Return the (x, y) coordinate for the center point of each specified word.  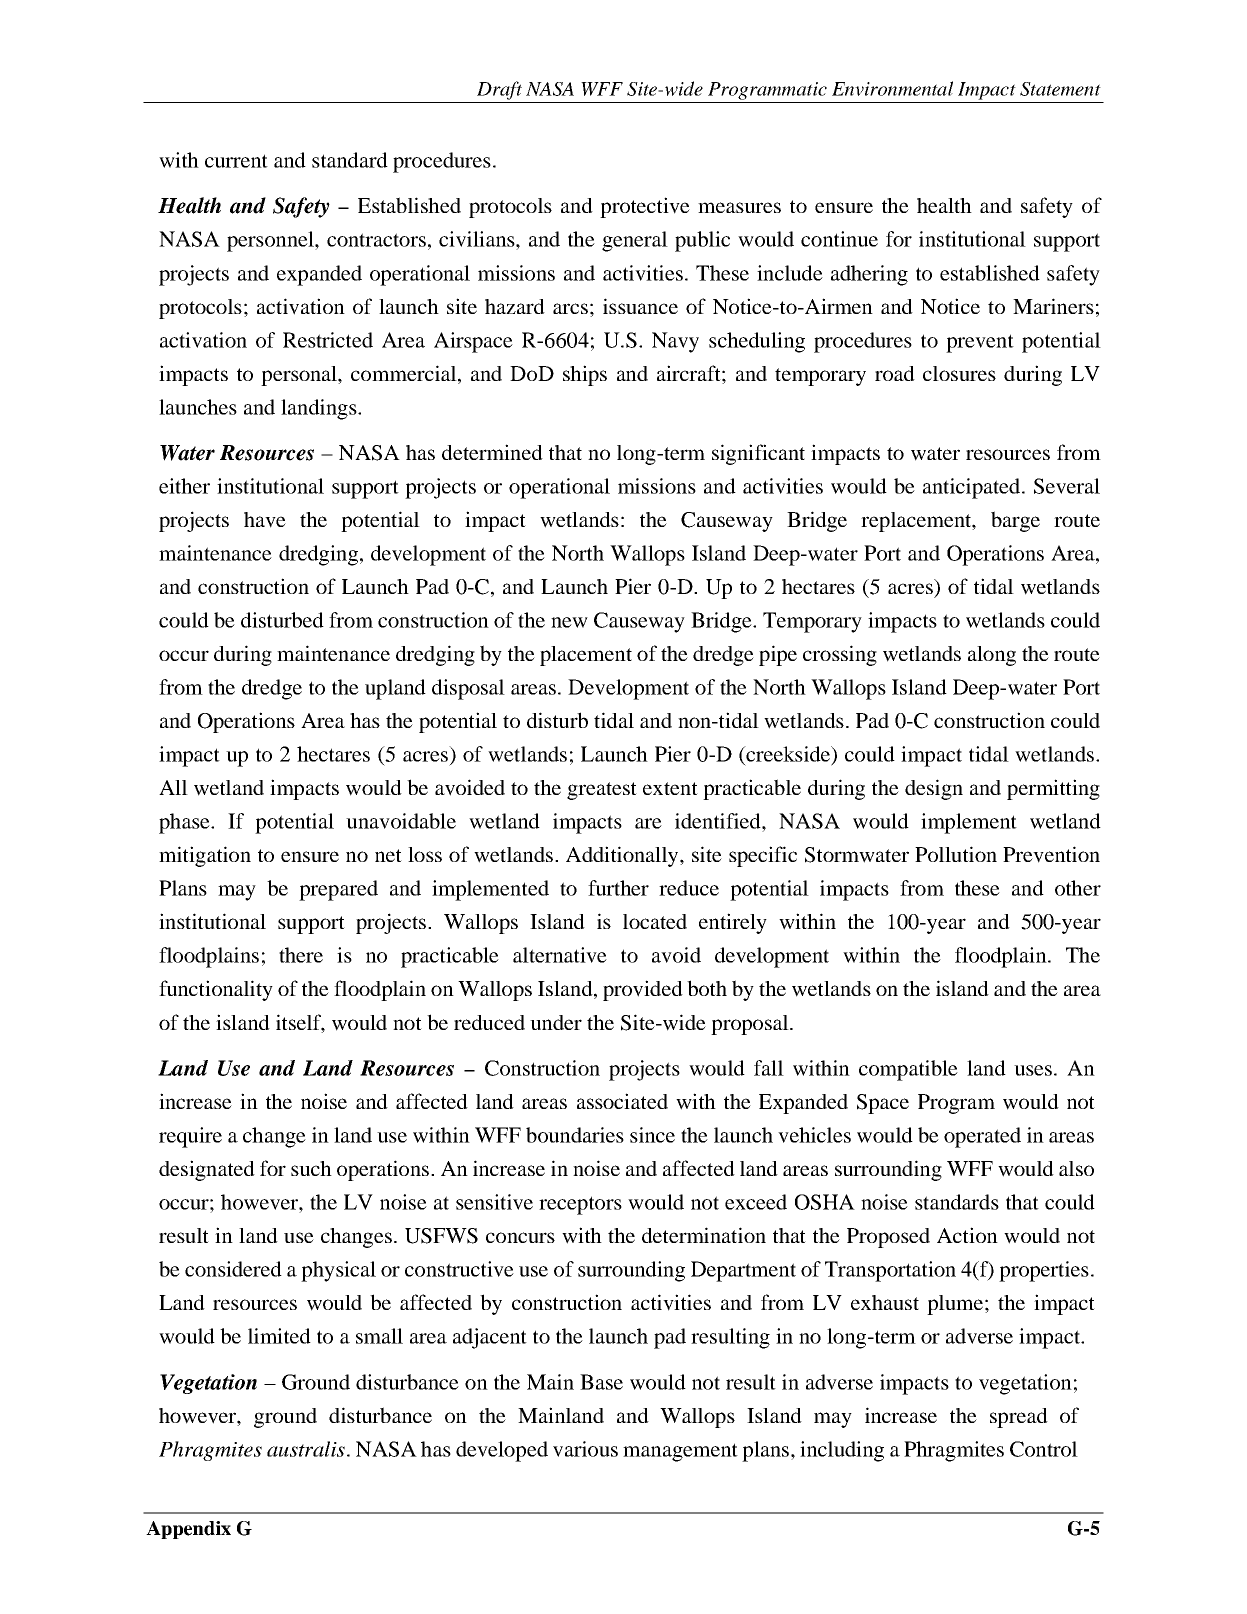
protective (645, 207)
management (680, 1452)
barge (1015, 521)
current (236, 161)
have (265, 520)
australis (306, 1449)
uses (1033, 1070)
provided (643, 990)
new (569, 622)
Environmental (892, 88)
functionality (216, 990)
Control (1044, 1449)
